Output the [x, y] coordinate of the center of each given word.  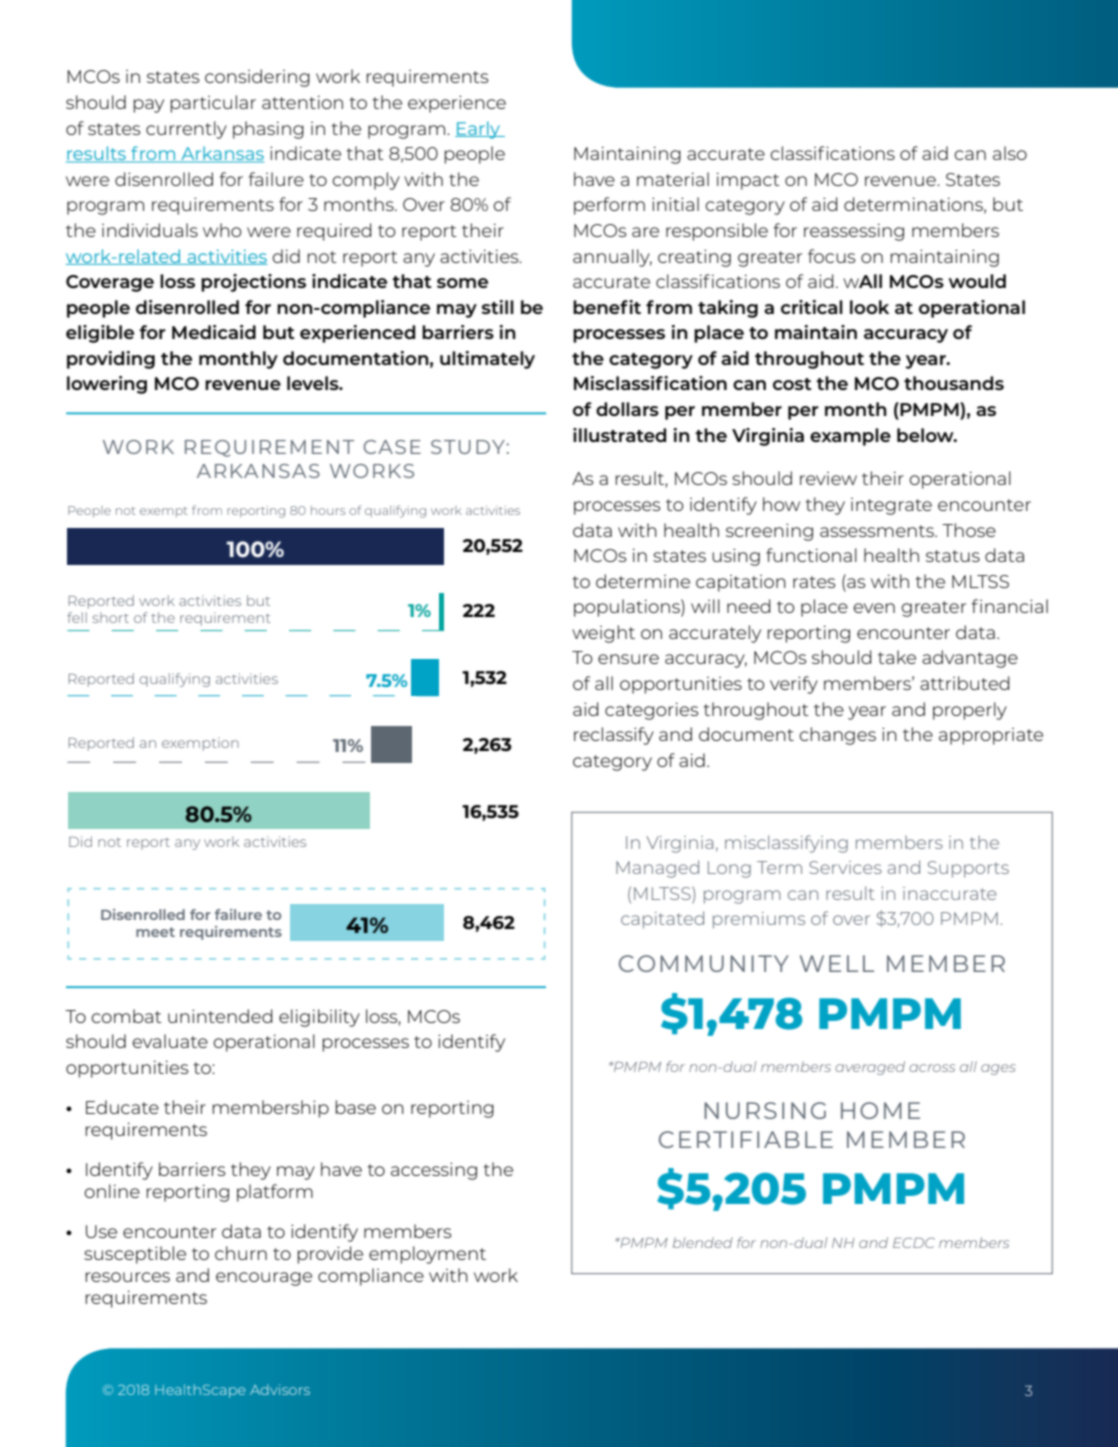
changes [837, 736]
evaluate [170, 1041]
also [1010, 153]
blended [702, 1242]
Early [479, 130]
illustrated [619, 435]
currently [186, 130]
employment [427, 1255]
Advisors [280, 1389]
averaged [870, 1068]
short [110, 617]
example [850, 437]
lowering [107, 385]
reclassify [614, 736]
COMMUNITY [704, 963]
